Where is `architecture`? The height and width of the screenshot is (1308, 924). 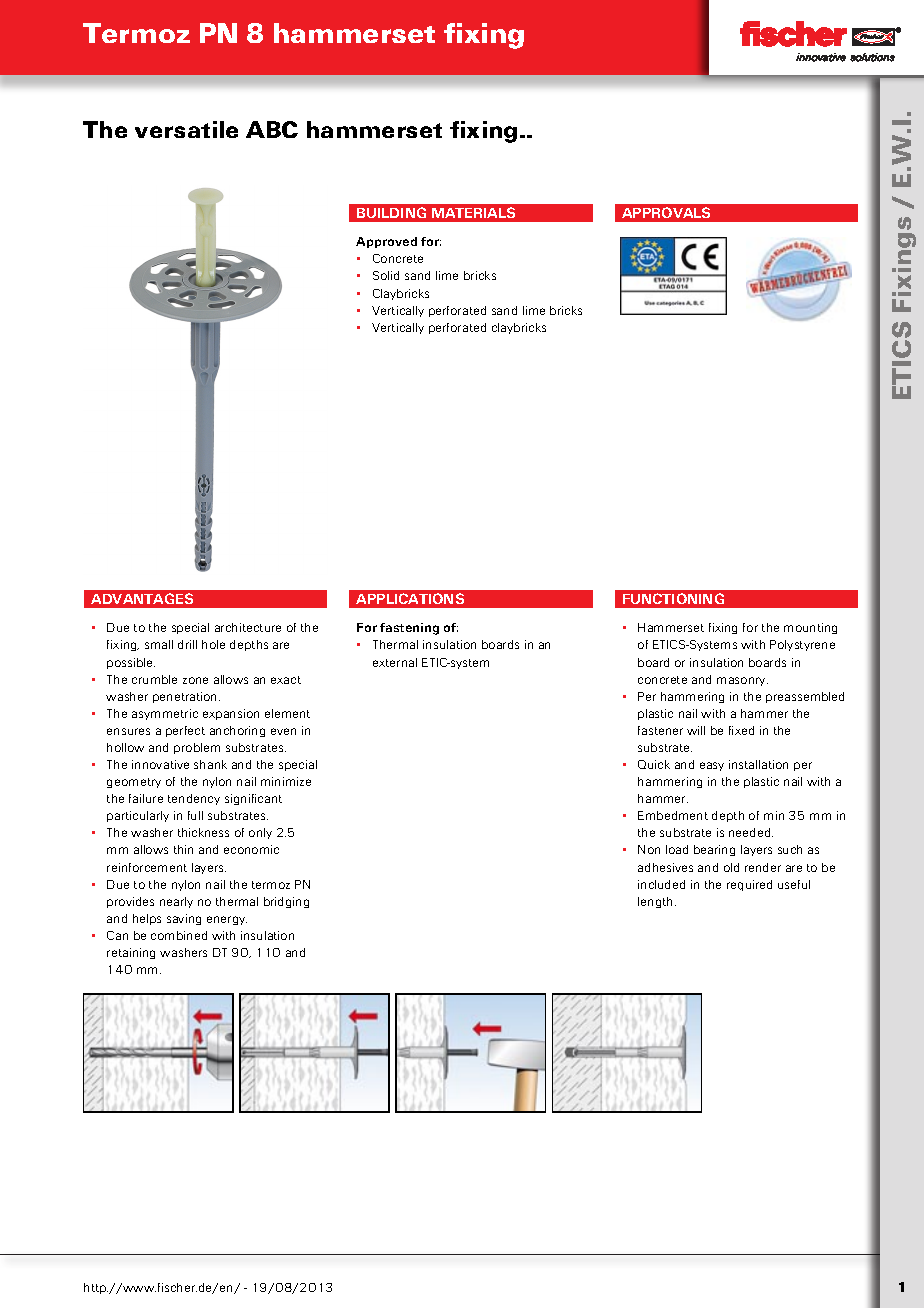 architecture is located at coordinates (248, 627).
